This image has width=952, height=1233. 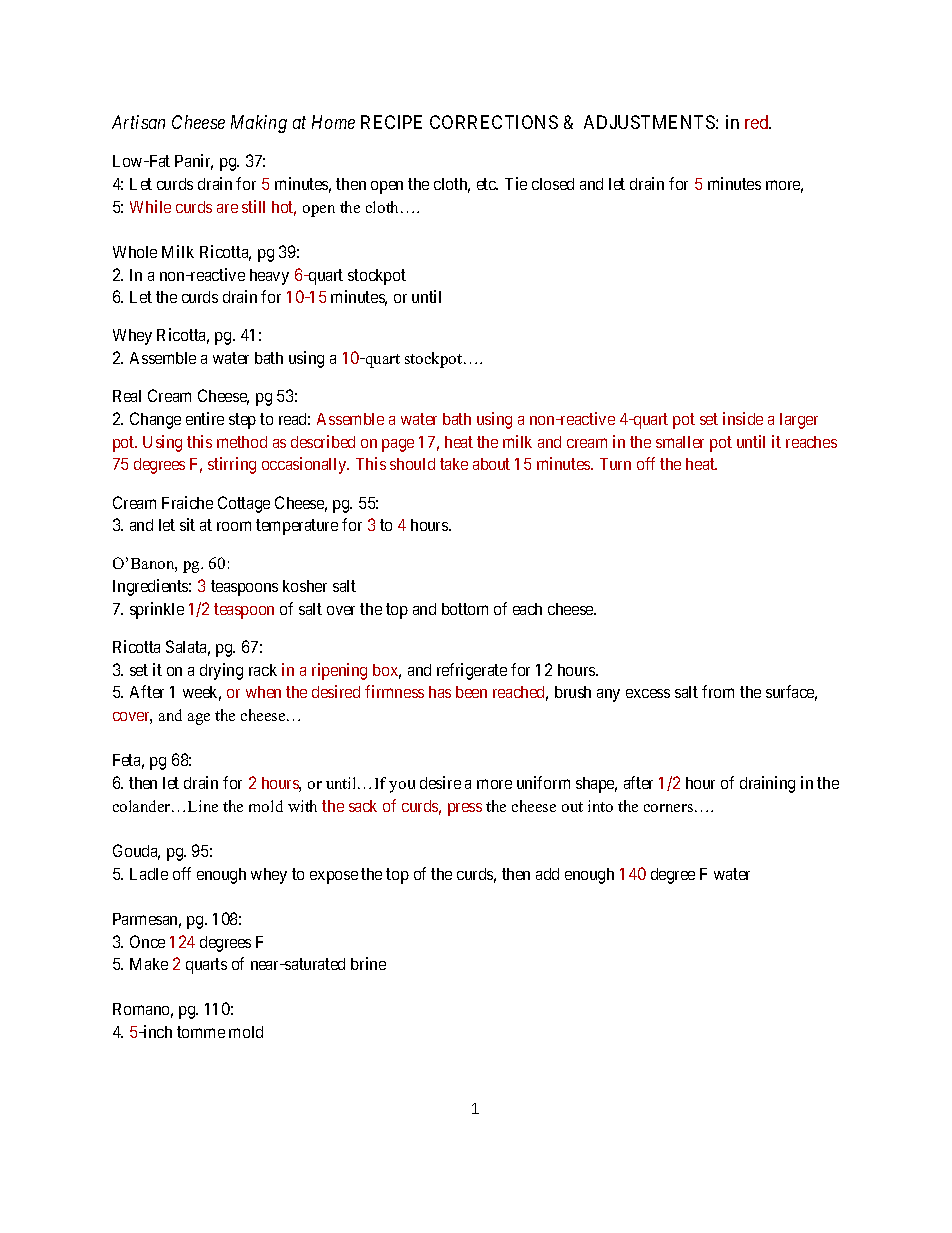 What do you see at coordinates (471, 692) in the image?
I see `been` at bounding box center [471, 692].
